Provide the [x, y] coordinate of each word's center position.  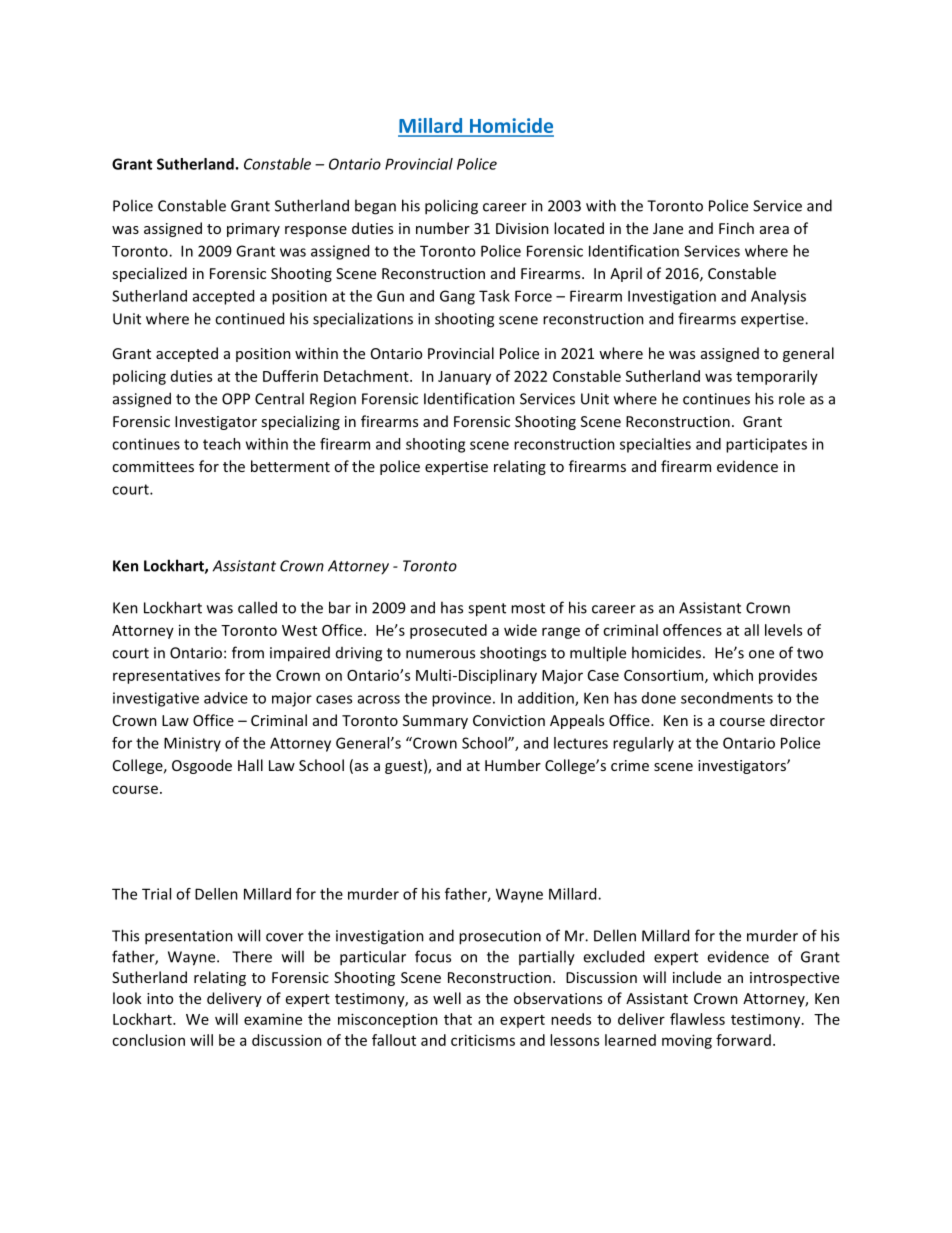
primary [253, 230]
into [160, 998]
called [257, 607]
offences [692, 630]
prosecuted [448, 631]
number [443, 228]
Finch [736, 228]
